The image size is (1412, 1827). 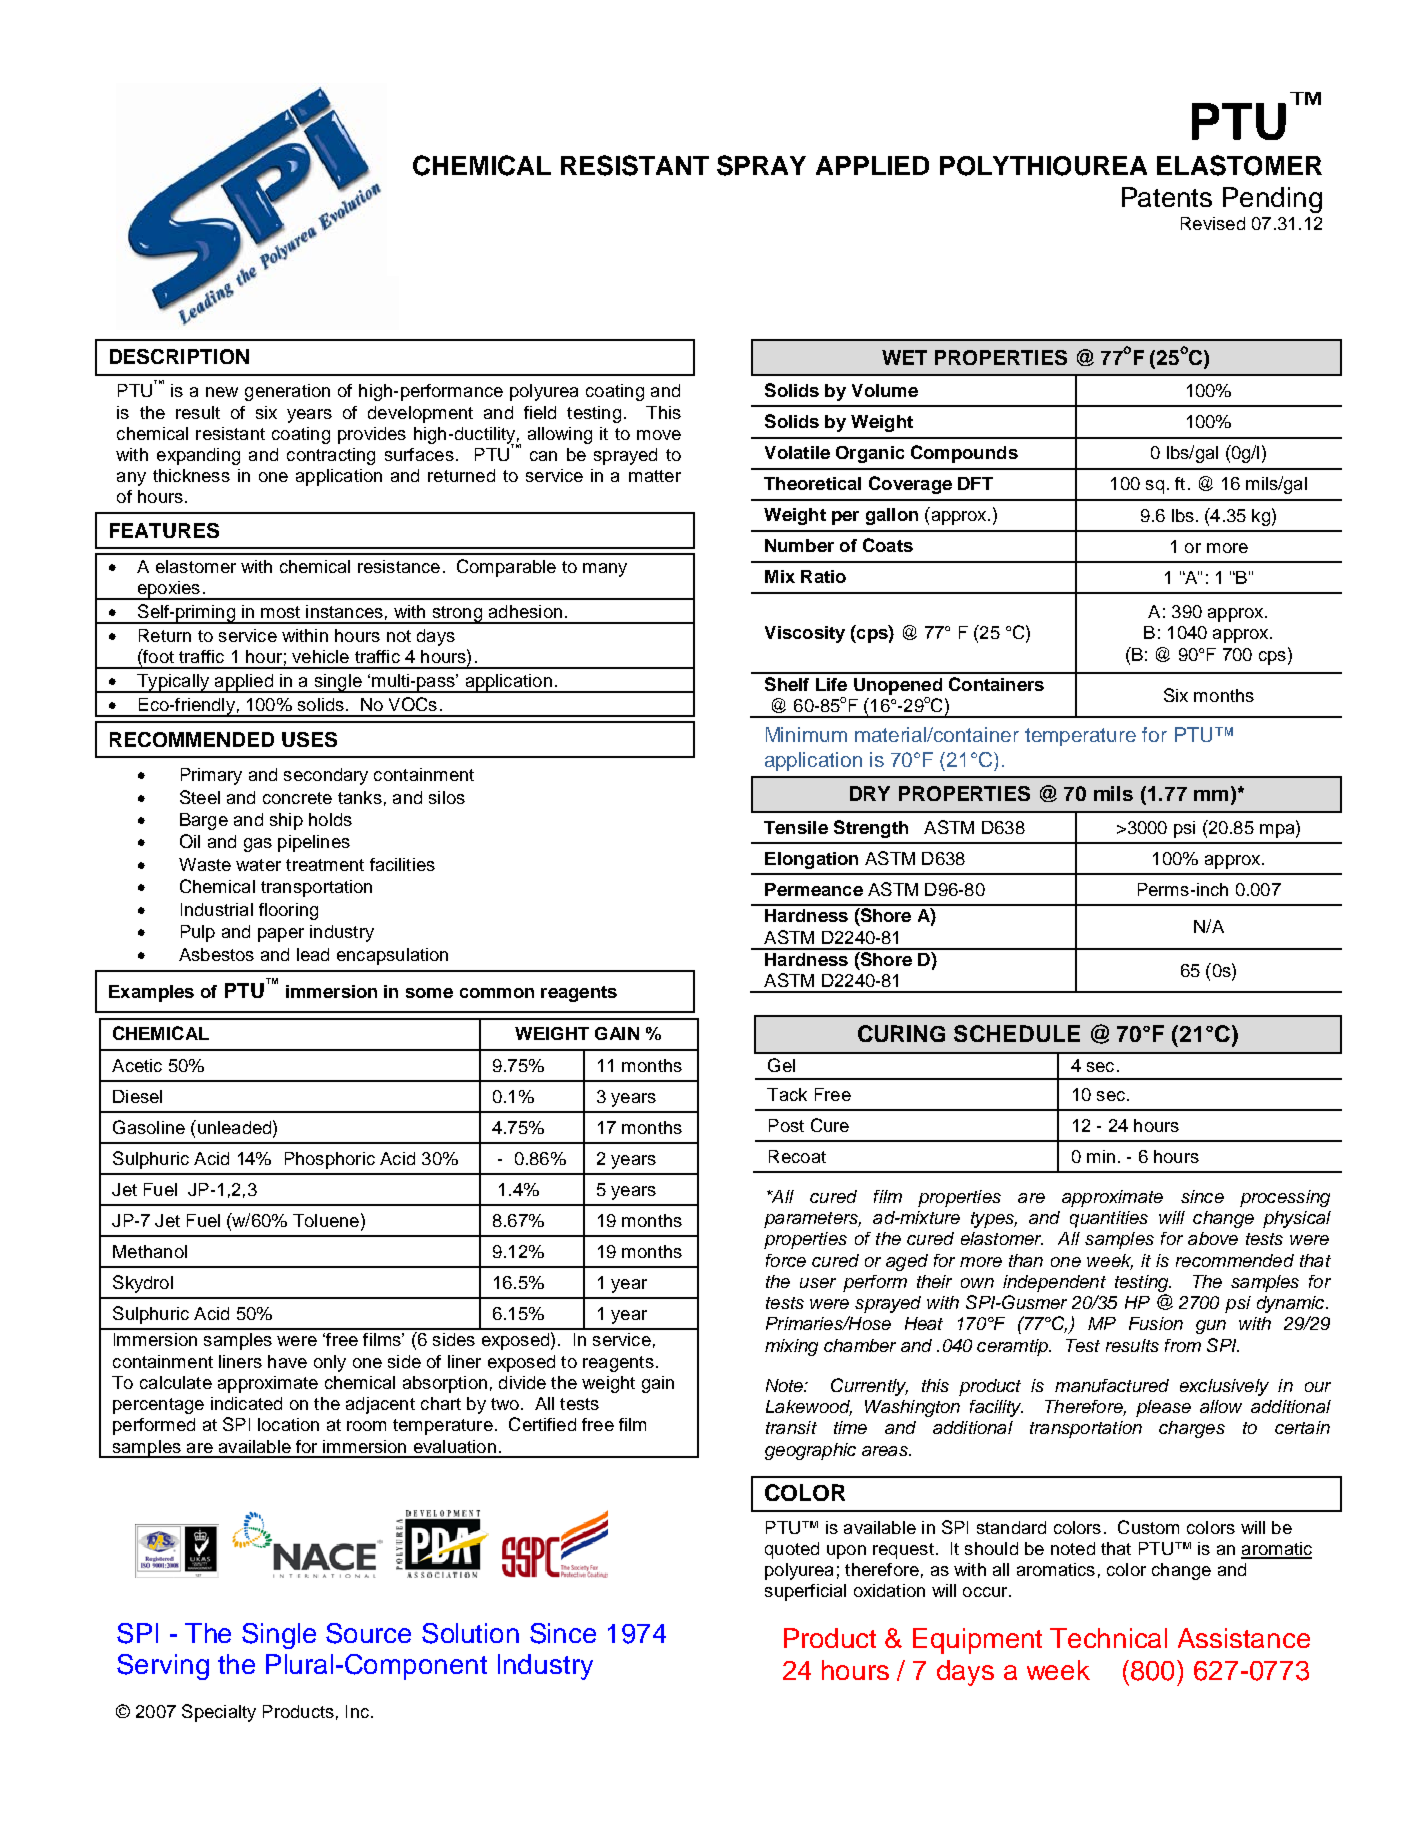 What do you see at coordinates (814, 889) in the document?
I see `Permeance` at bounding box center [814, 889].
